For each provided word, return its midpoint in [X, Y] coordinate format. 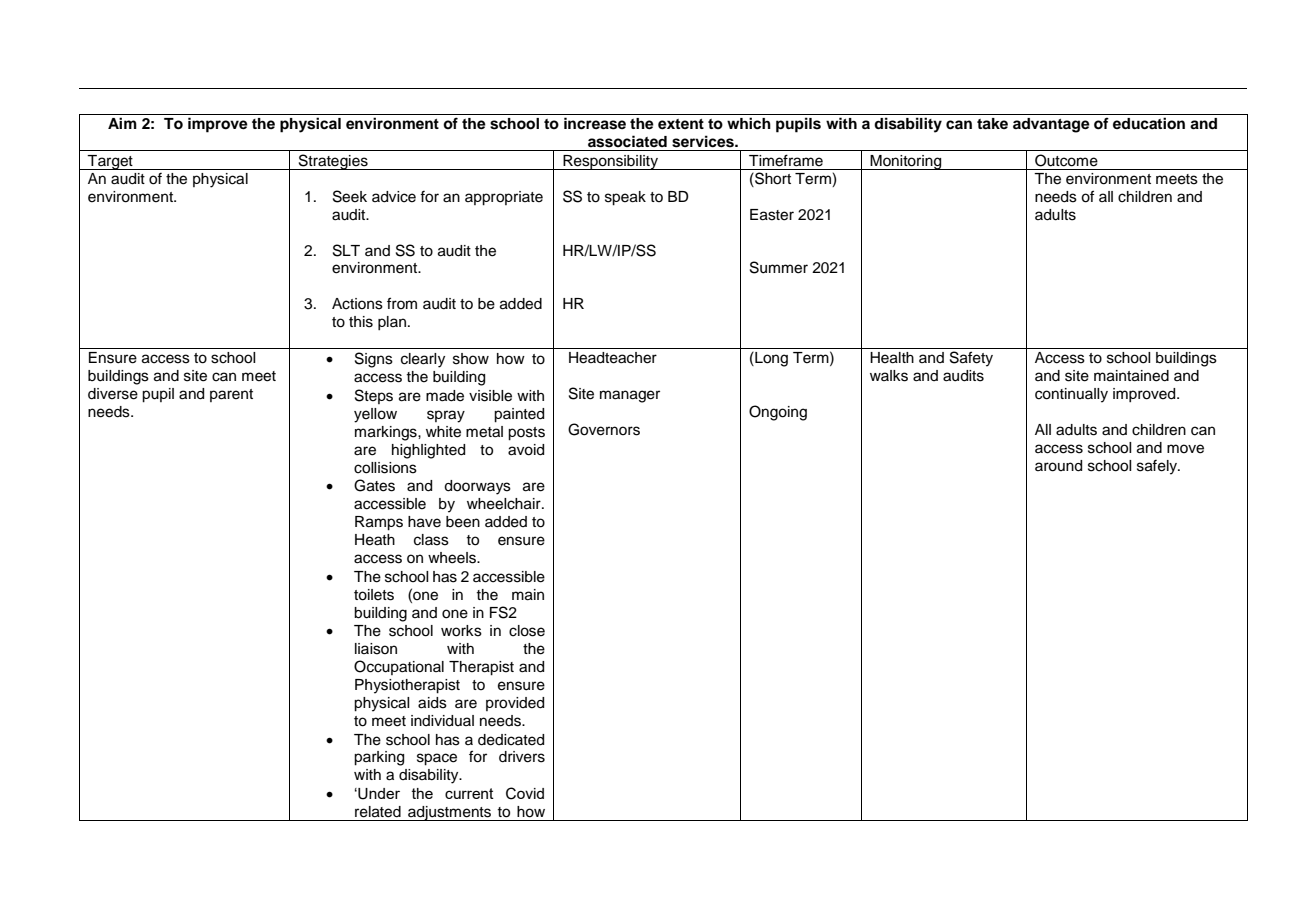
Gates [374, 485]
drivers [522, 757]
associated [627, 141]
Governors [604, 429]
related [378, 812]
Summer [779, 267]
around [1058, 466]
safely [1158, 467]
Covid [525, 793]
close [527, 631]
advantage [1051, 125]
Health [892, 358]
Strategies [333, 162]
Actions [357, 304]
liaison [376, 649]
